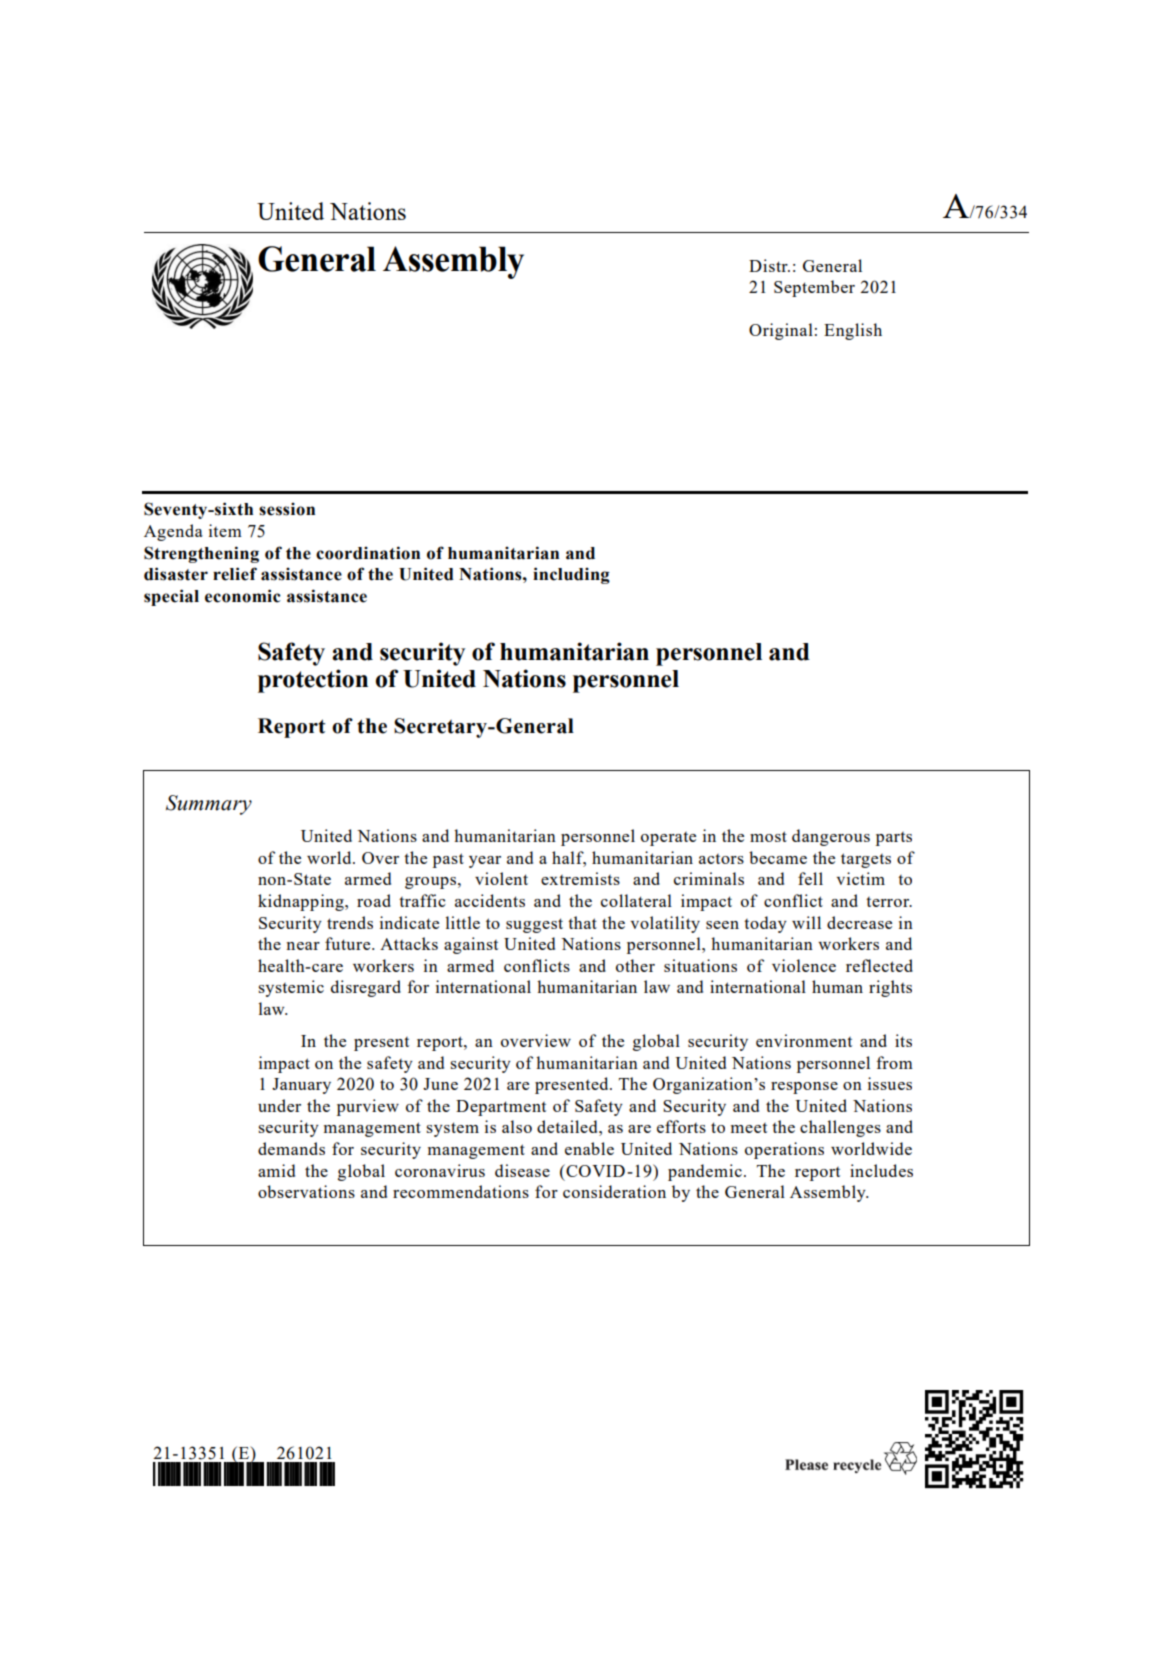 The width and height of the document is (1171, 1656). I want to click on dangerous, so click(831, 837).
